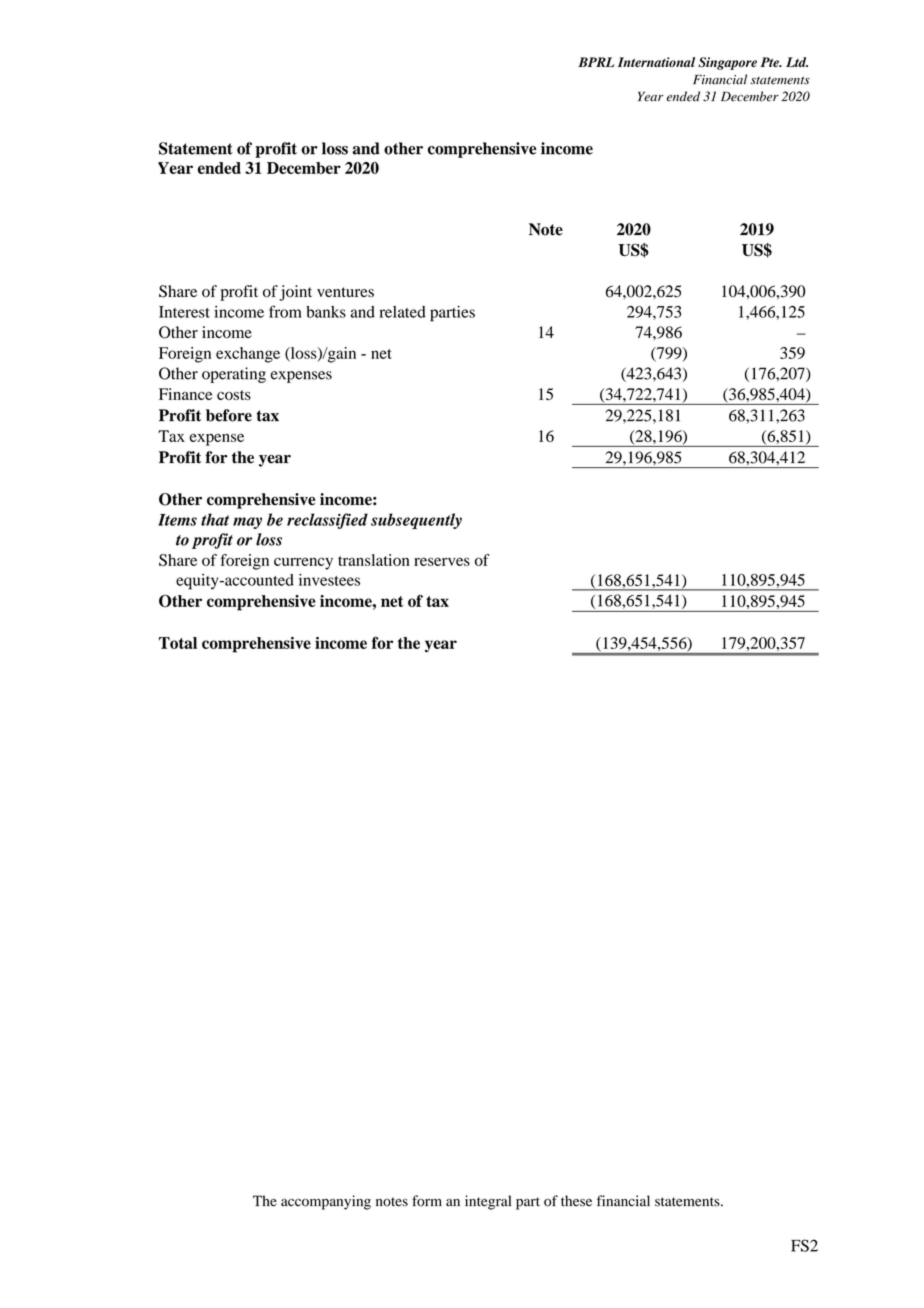  What do you see at coordinates (295, 293) in the screenshot?
I see `joint` at bounding box center [295, 293].
